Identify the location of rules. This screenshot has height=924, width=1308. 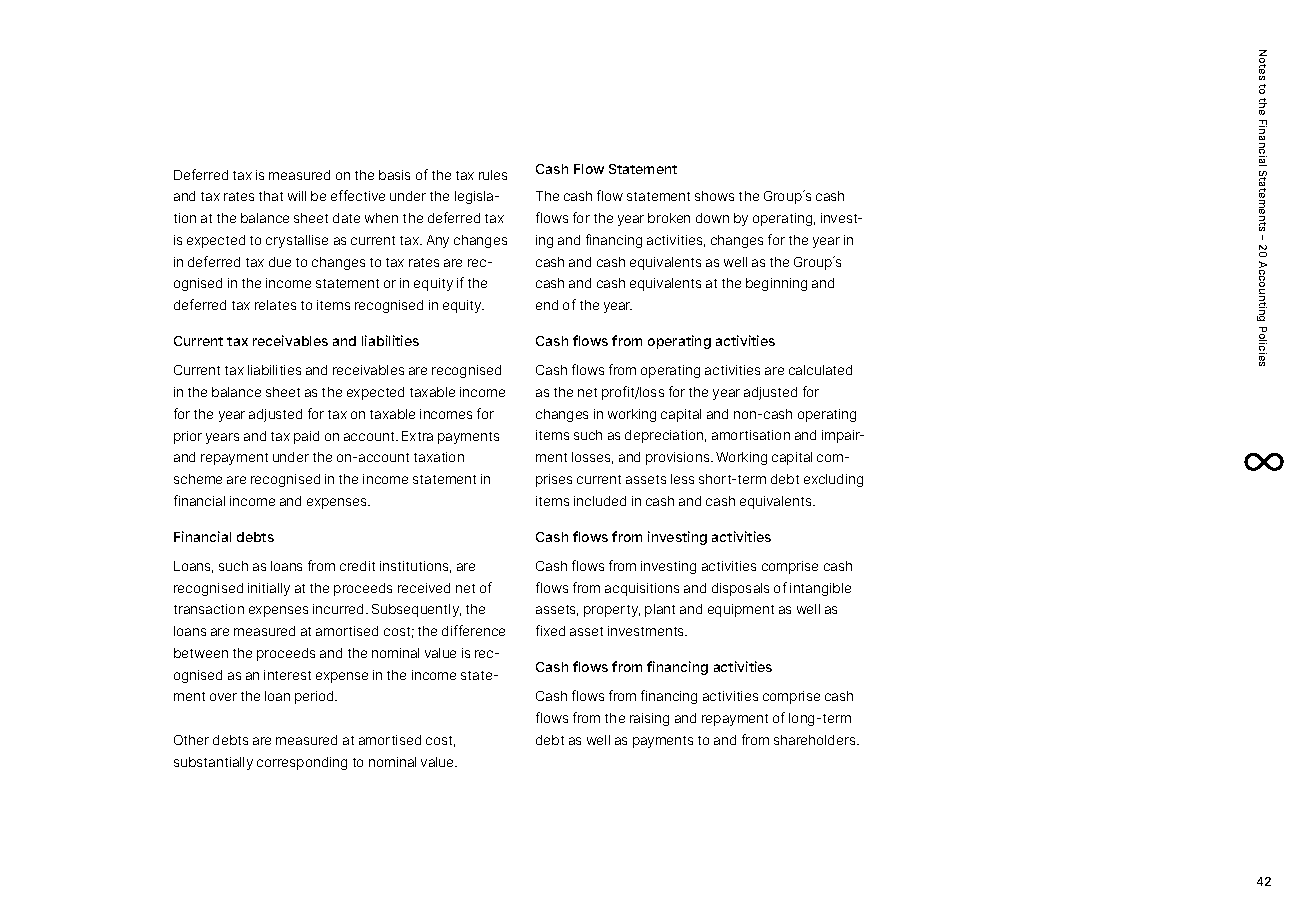
(493, 175).
